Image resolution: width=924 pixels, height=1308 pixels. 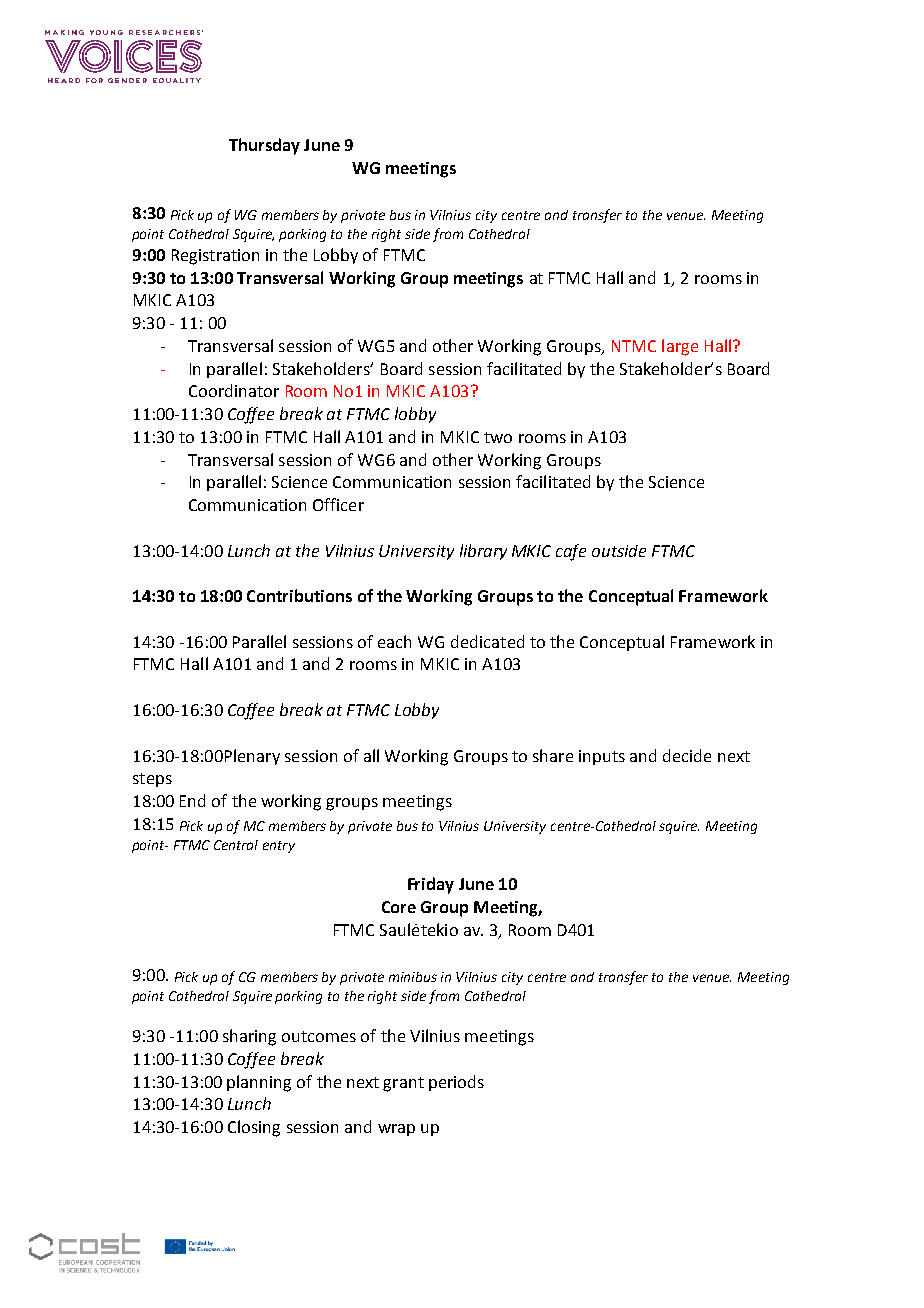 I want to click on Friday, so click(x=431, y=885).
